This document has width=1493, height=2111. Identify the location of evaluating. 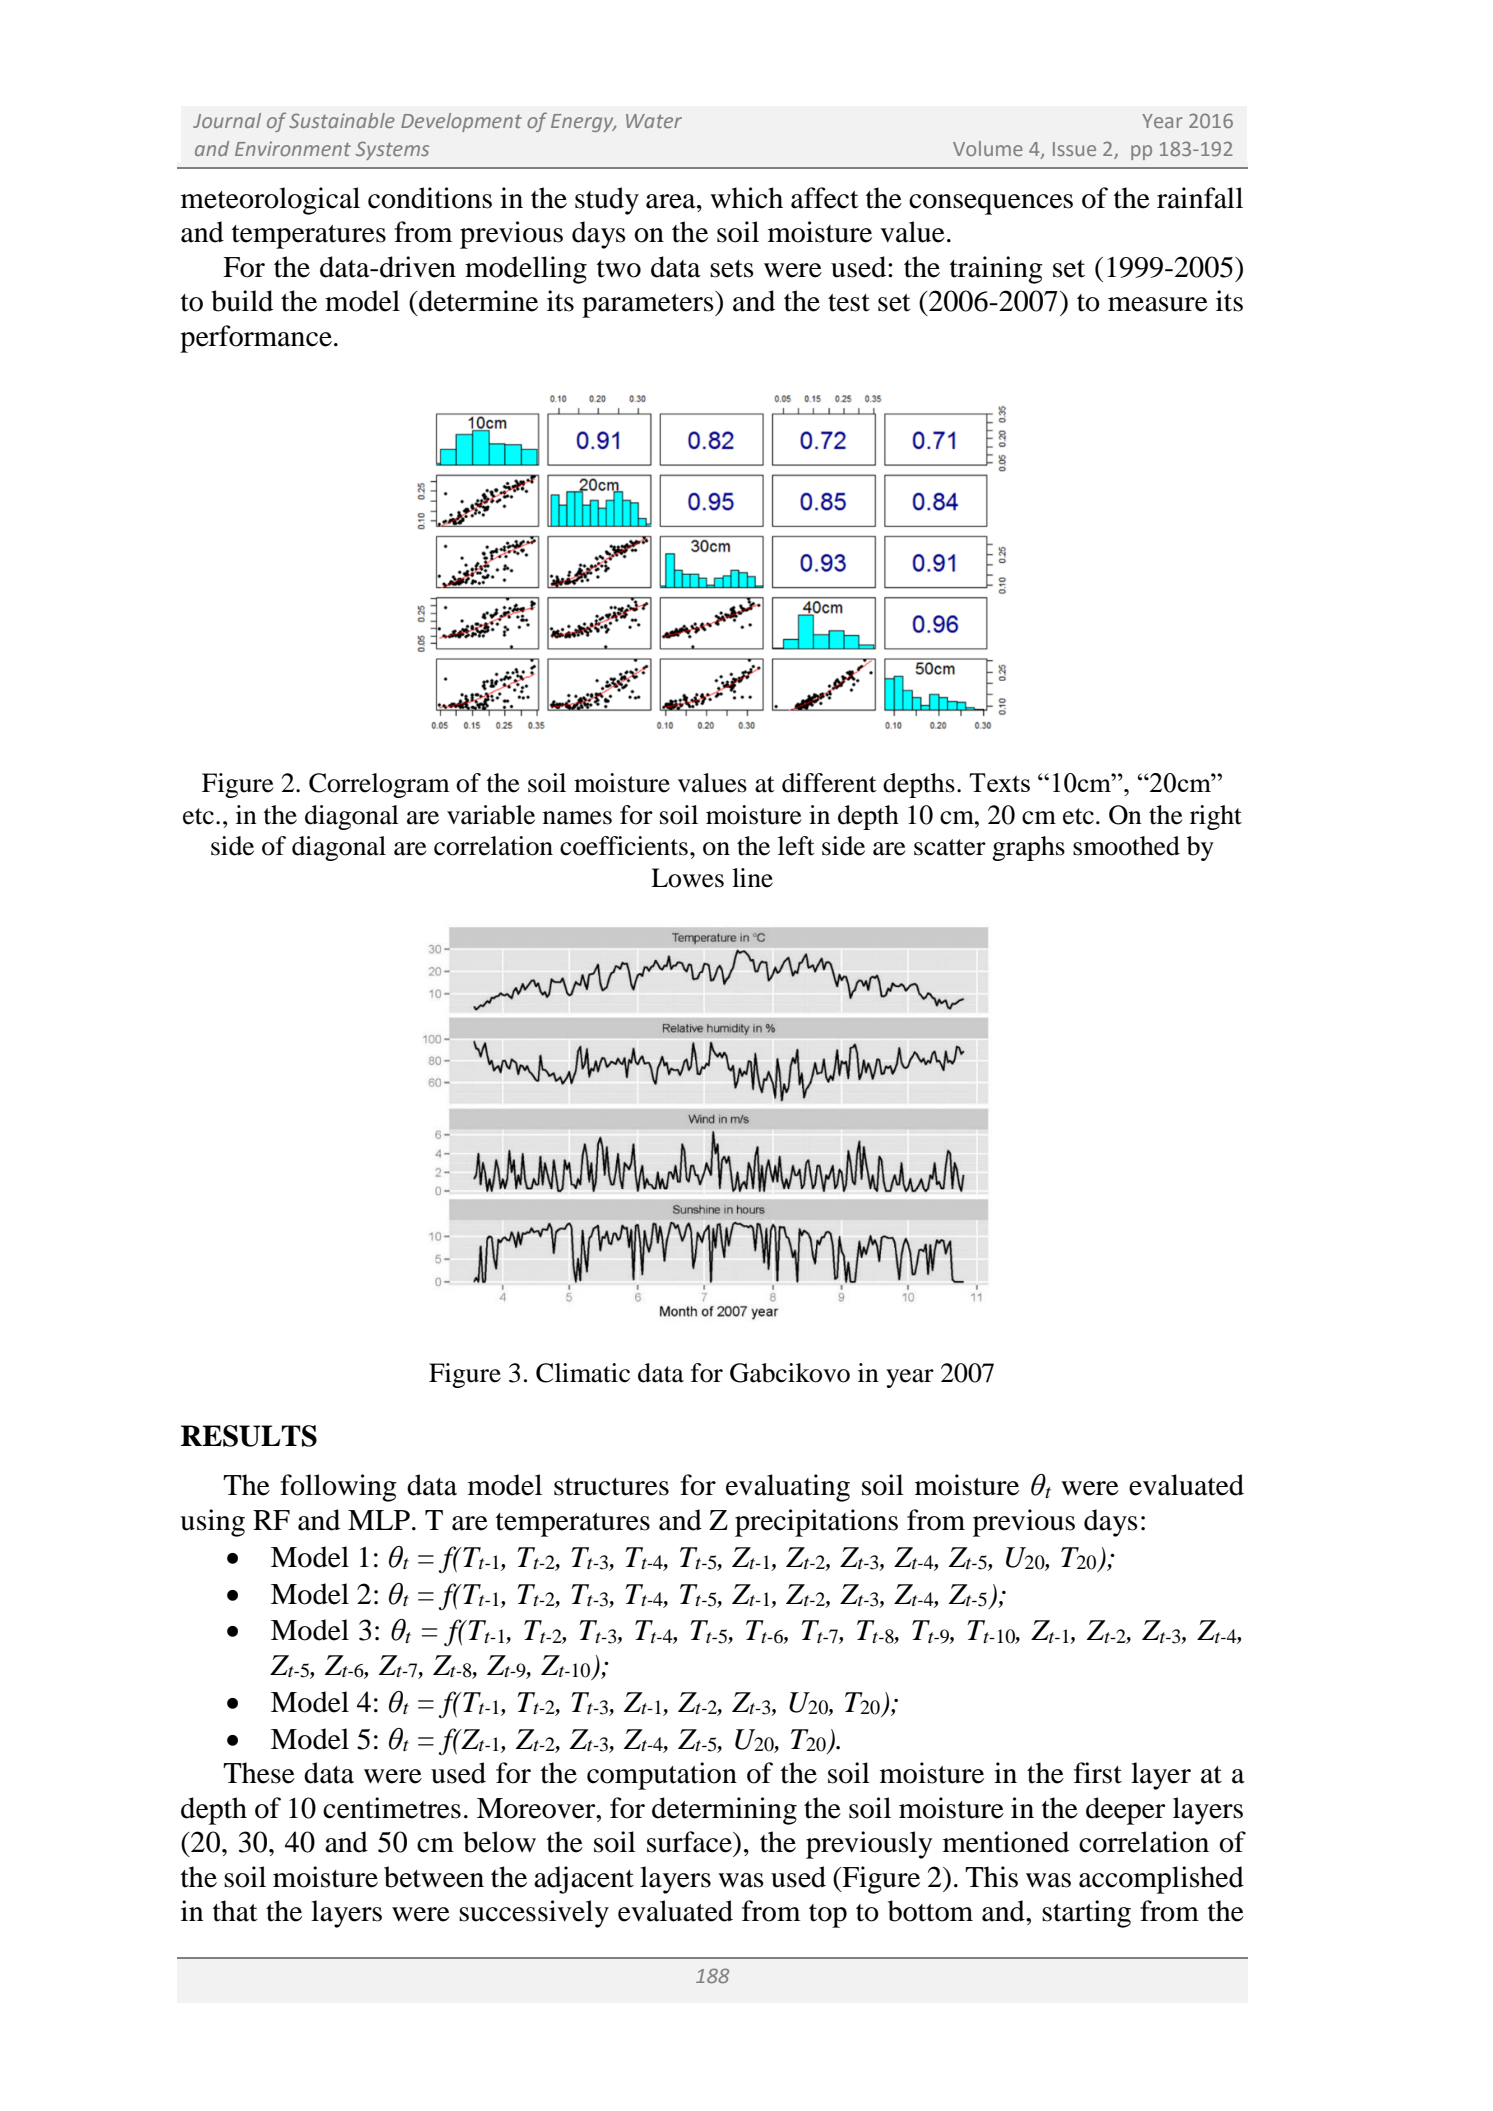
(788, 1488).
